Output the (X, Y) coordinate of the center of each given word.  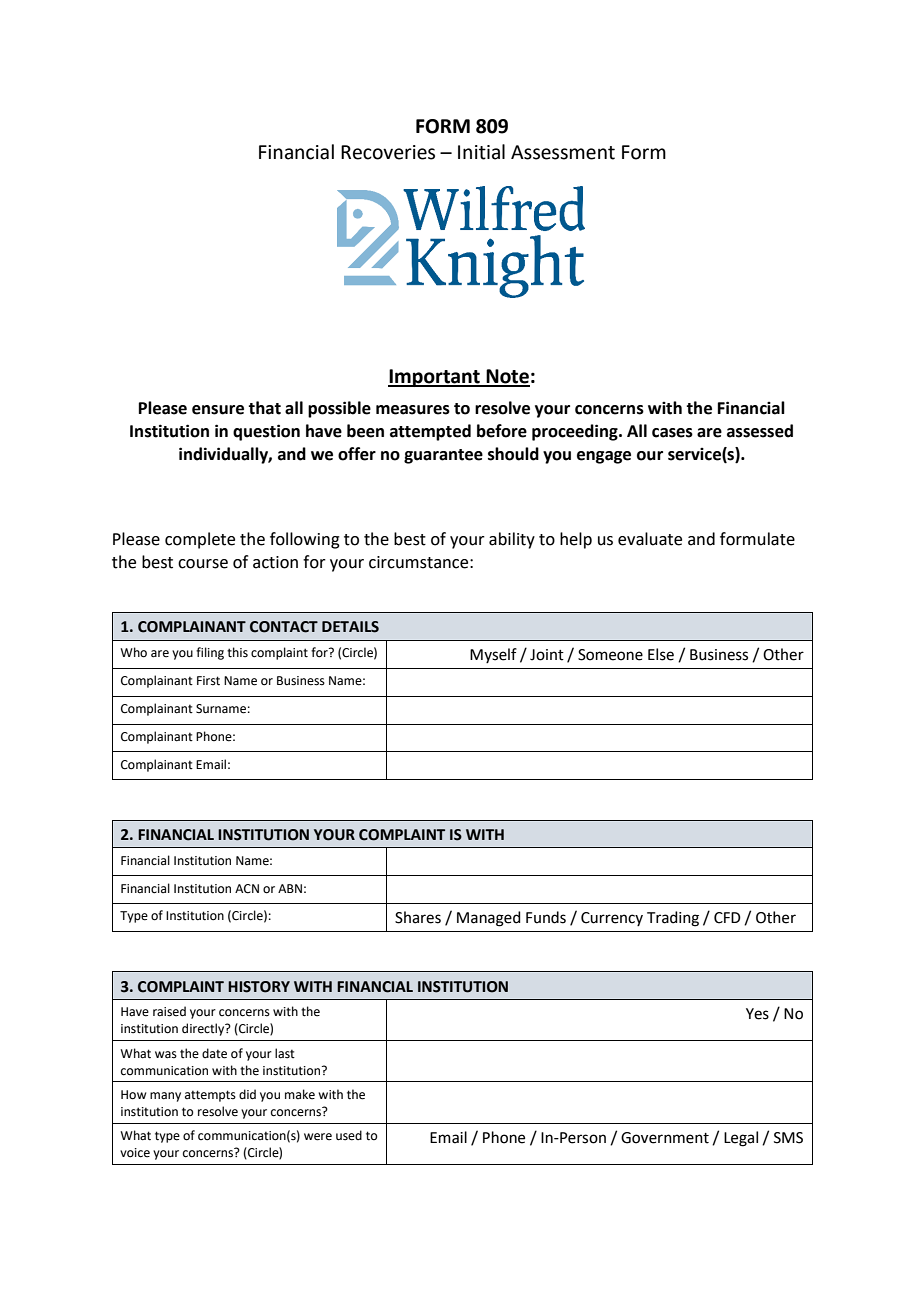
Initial (481, 152)
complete (200, 540)
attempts (210, 1096)
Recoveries (388, 152)
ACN (247, 889)
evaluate (650, 539)
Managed (489, 919)
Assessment (563, 152)
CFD (727, 918)
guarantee (443, 456)
